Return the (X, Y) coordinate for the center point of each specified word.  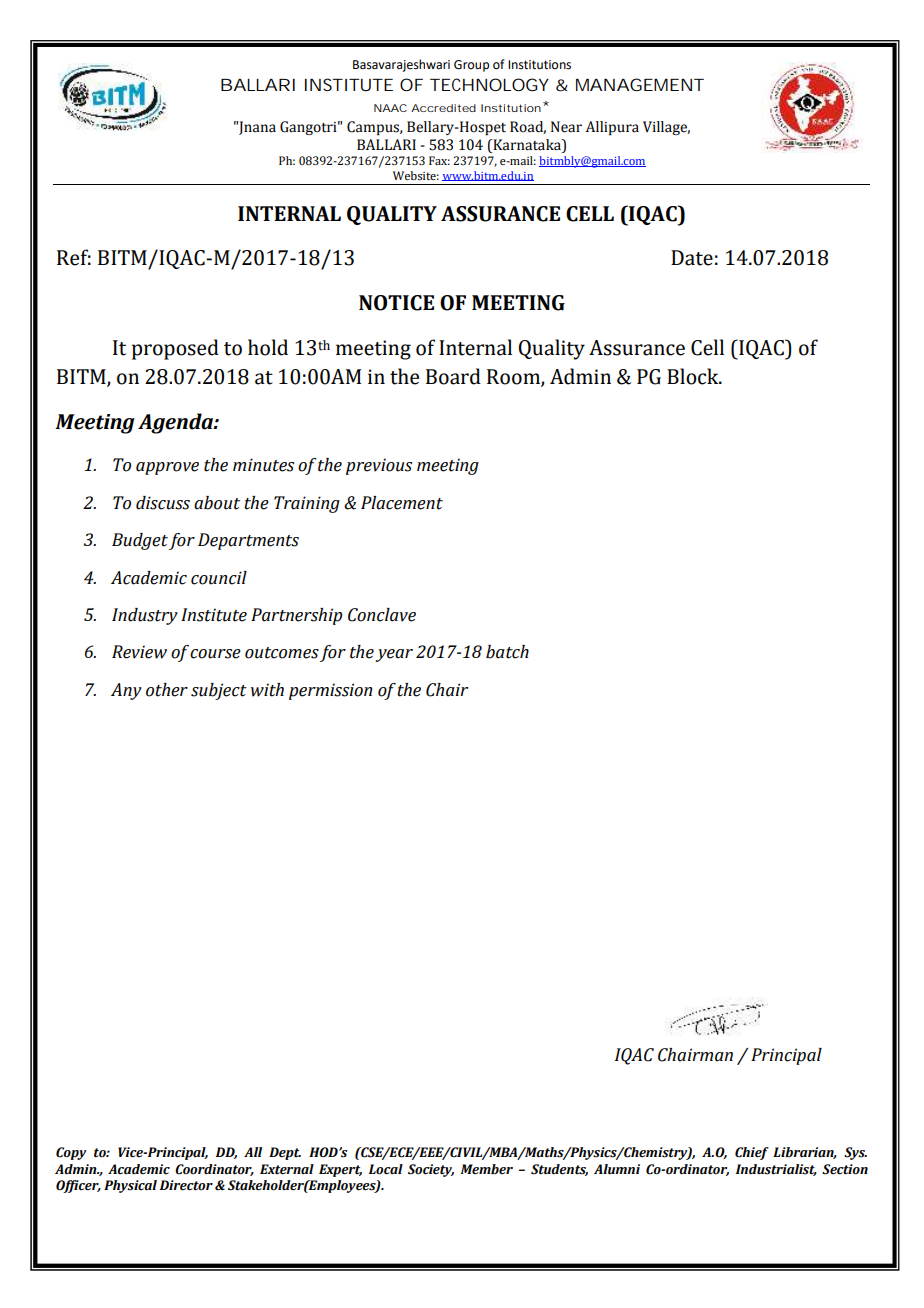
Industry (145, 616)
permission (330, 691)
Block (694, 376)
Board (453, 376)
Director (186, 1185)
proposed (175, 349)
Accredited (443, 108)
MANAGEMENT (640, 84)
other (167, 690)
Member (486, 1169)
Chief (752, 1153)
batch (507, 652)
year (394, 655)
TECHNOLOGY (489, 84)
